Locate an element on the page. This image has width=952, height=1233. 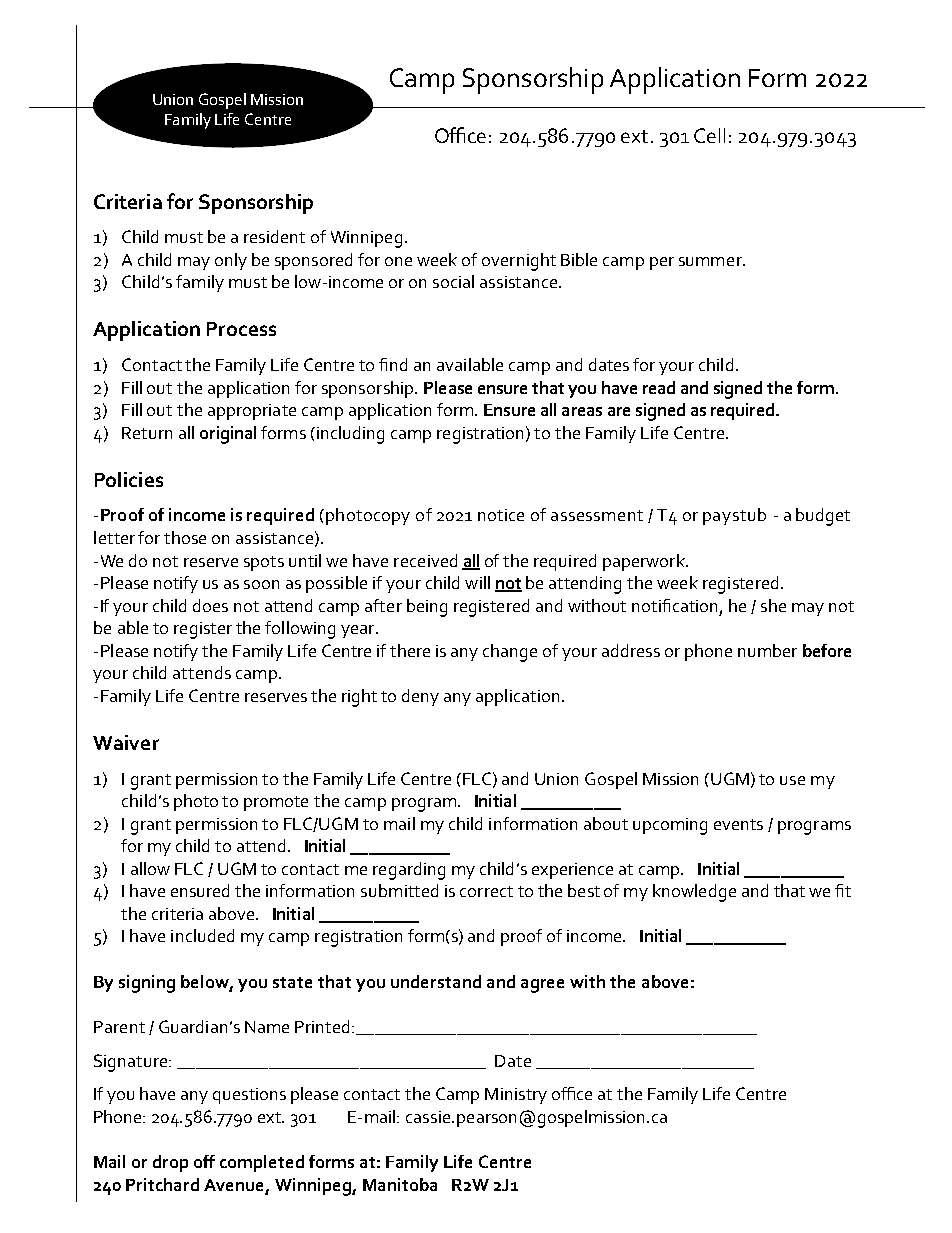
does is located at coordinates (210, 605).
